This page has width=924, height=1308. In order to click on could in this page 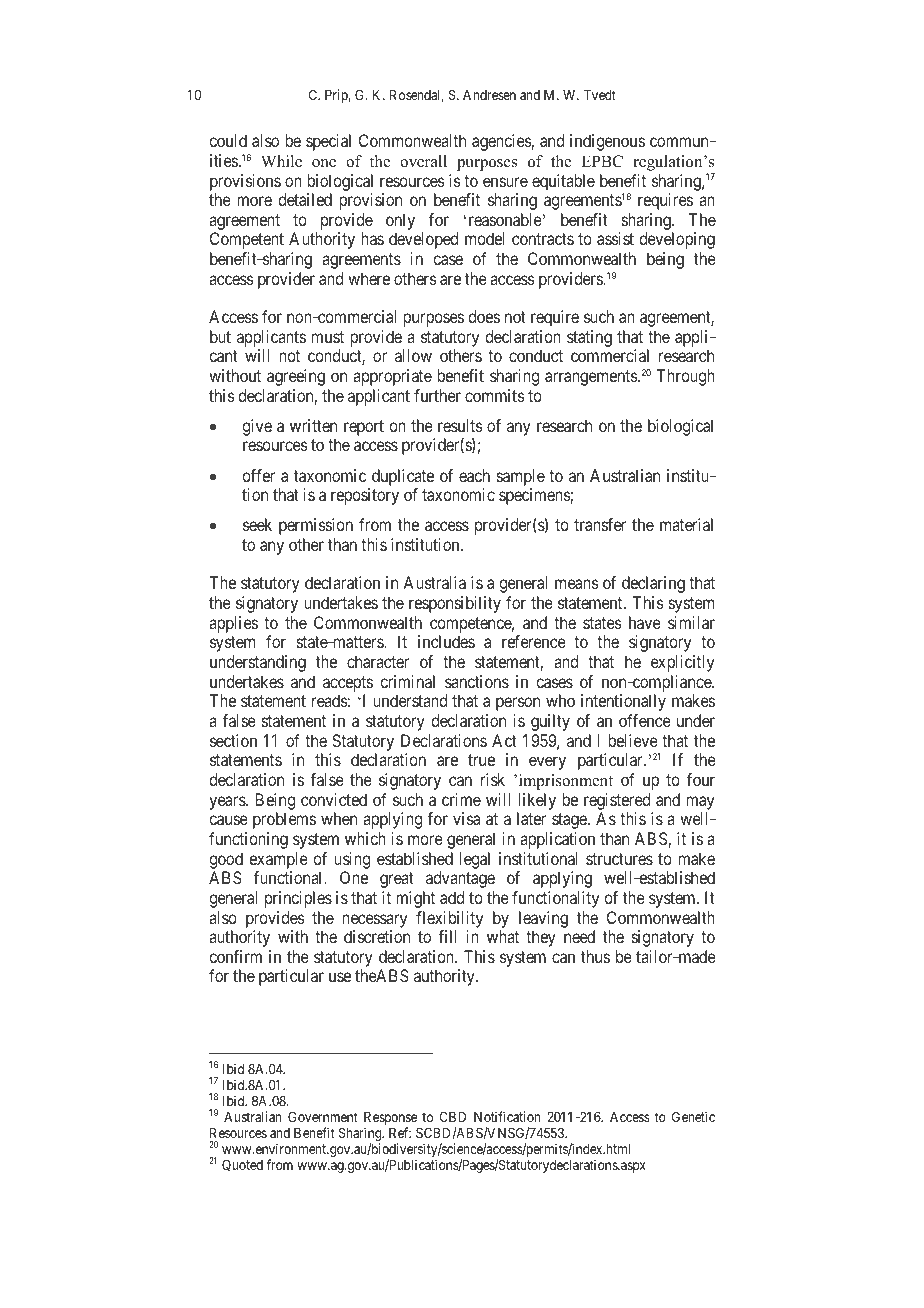, I will do `click(228, 140)`.
